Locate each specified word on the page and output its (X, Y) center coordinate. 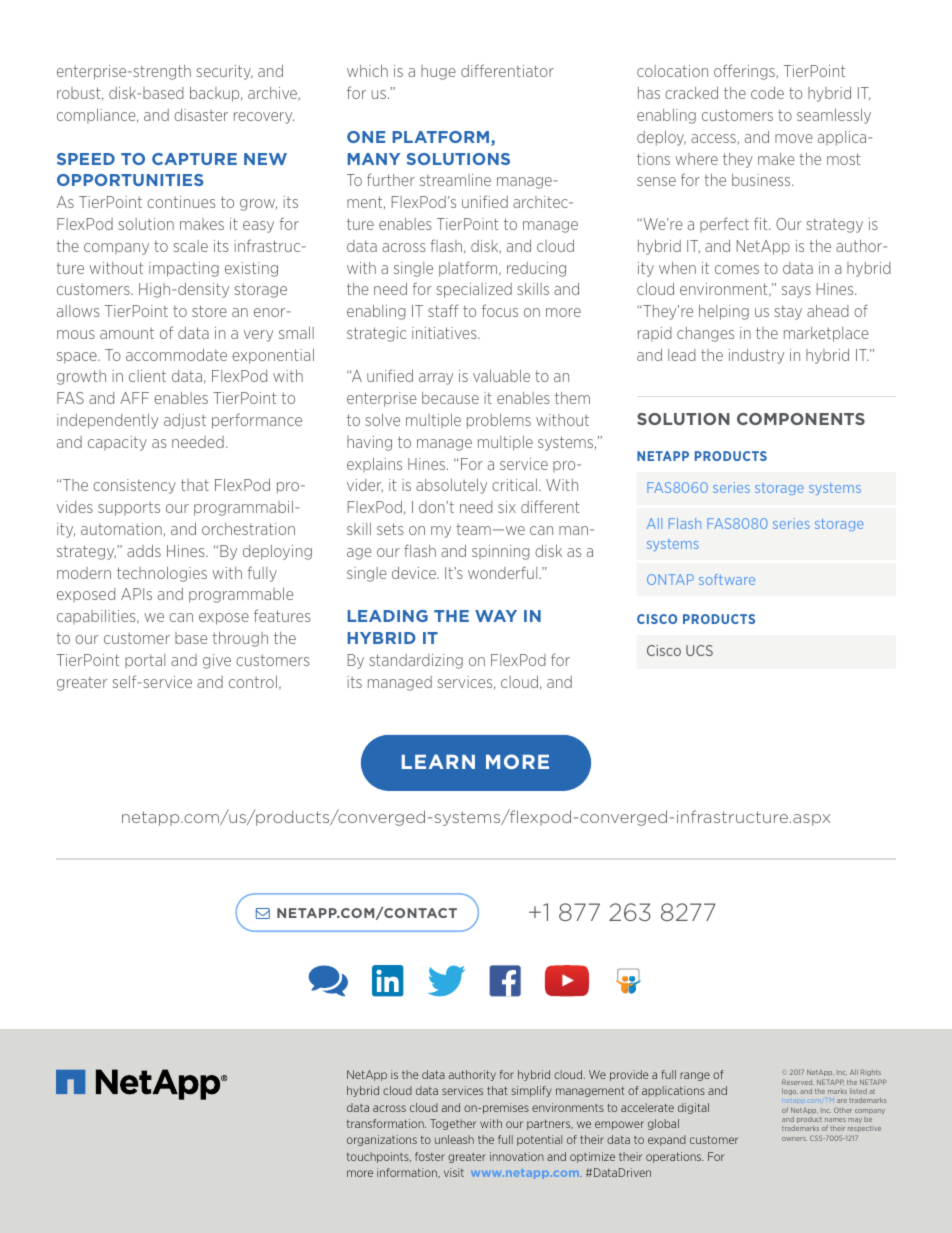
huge (438, 72)
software (727, 579)
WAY (496, 616)
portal (145, 661)
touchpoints (379, 1157)
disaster (201, 114)
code (767, 93)
